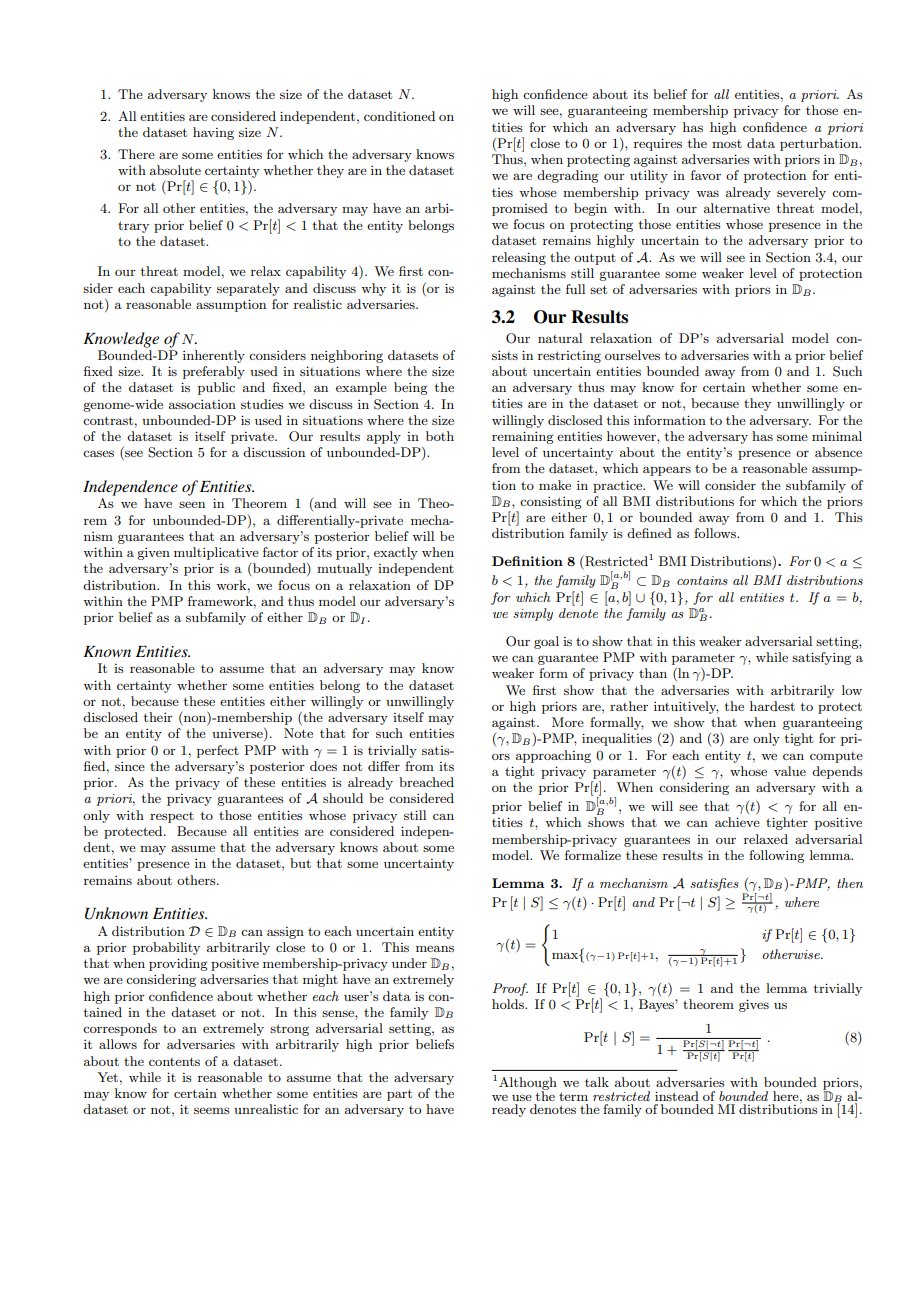  What do you see at coordinates (533, 614) in the page?
I see `simply` at bounding box center [533, 614].
